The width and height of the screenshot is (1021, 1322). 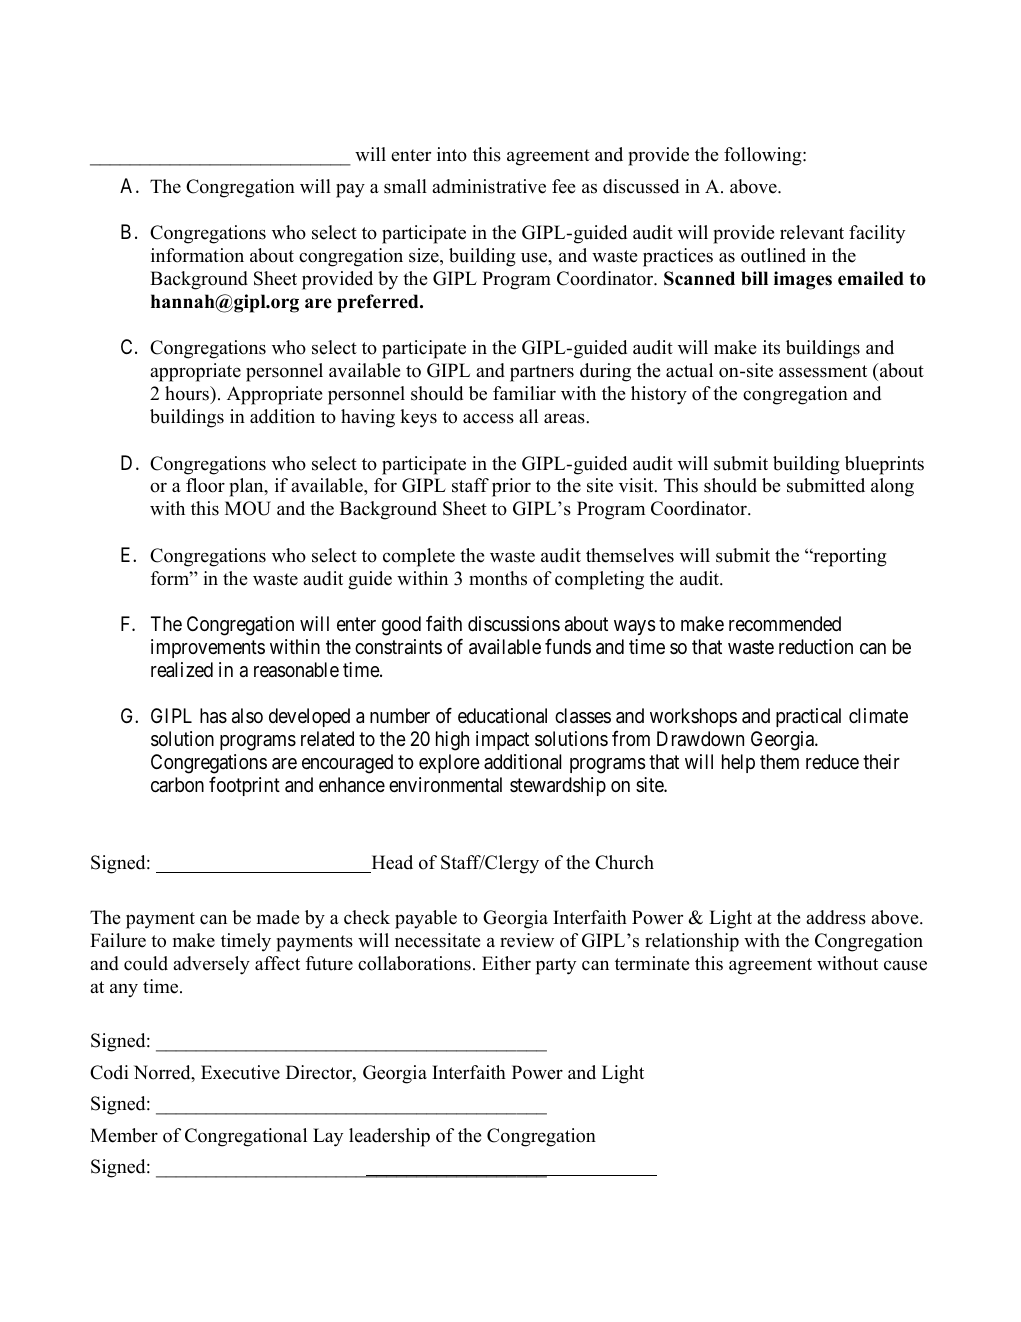 I want to click on Executive, so click(x=240, y=1072).
